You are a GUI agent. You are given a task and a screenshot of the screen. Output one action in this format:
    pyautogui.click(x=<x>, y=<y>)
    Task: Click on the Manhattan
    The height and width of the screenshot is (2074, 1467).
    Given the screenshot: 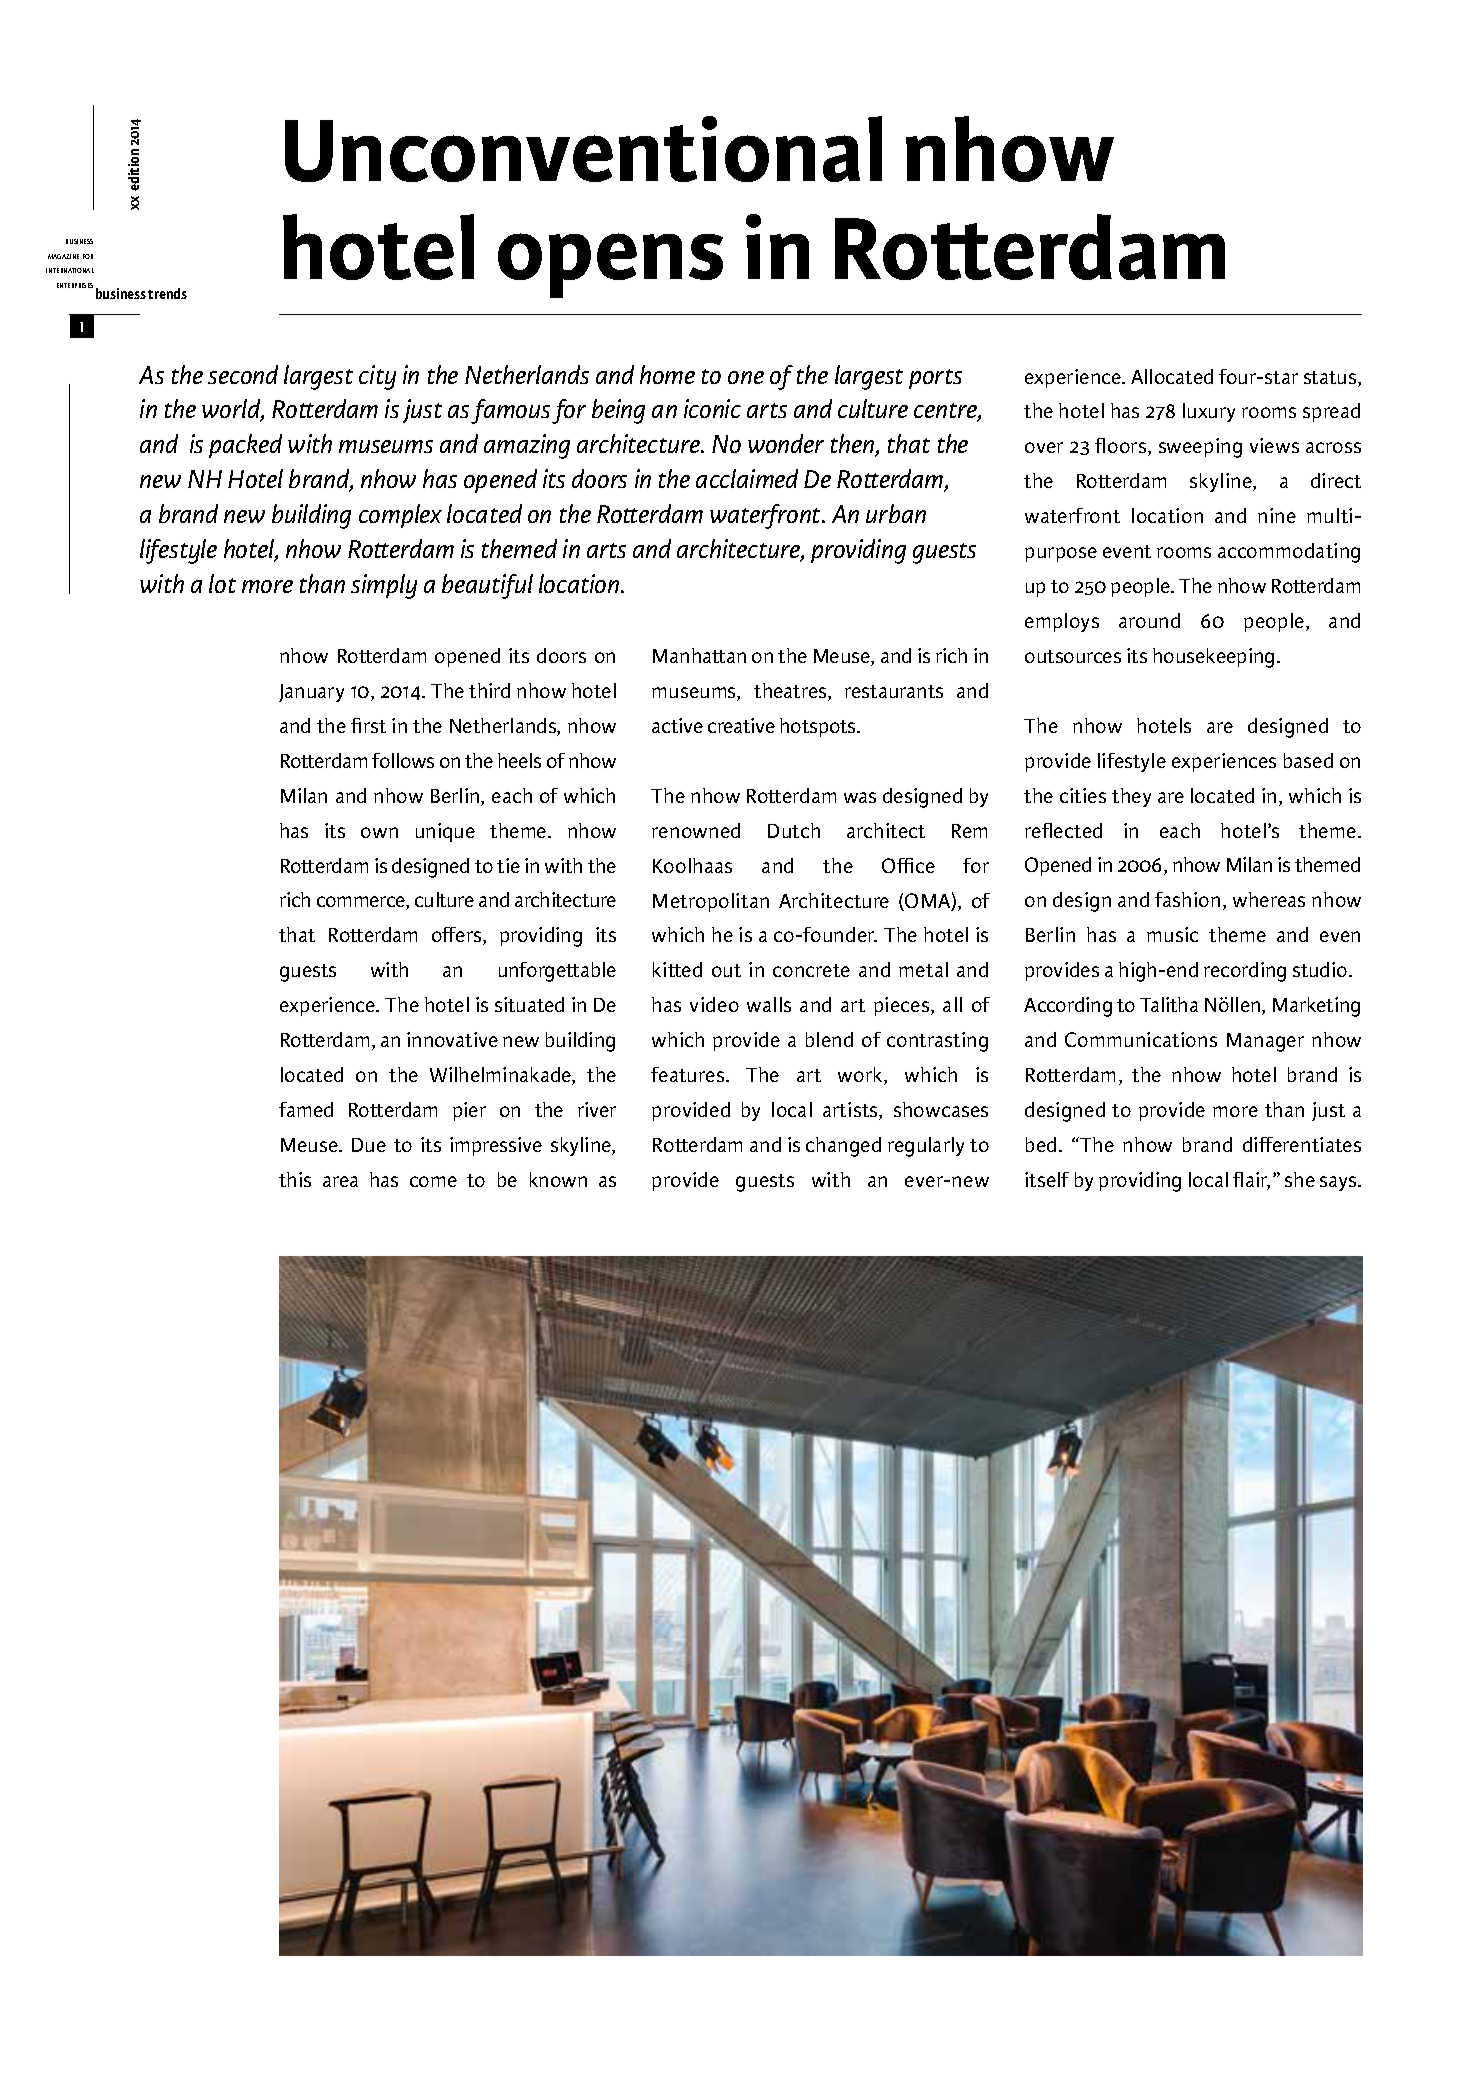 What is the action you would take?
    pyautogui.click(x=699, y=655)
